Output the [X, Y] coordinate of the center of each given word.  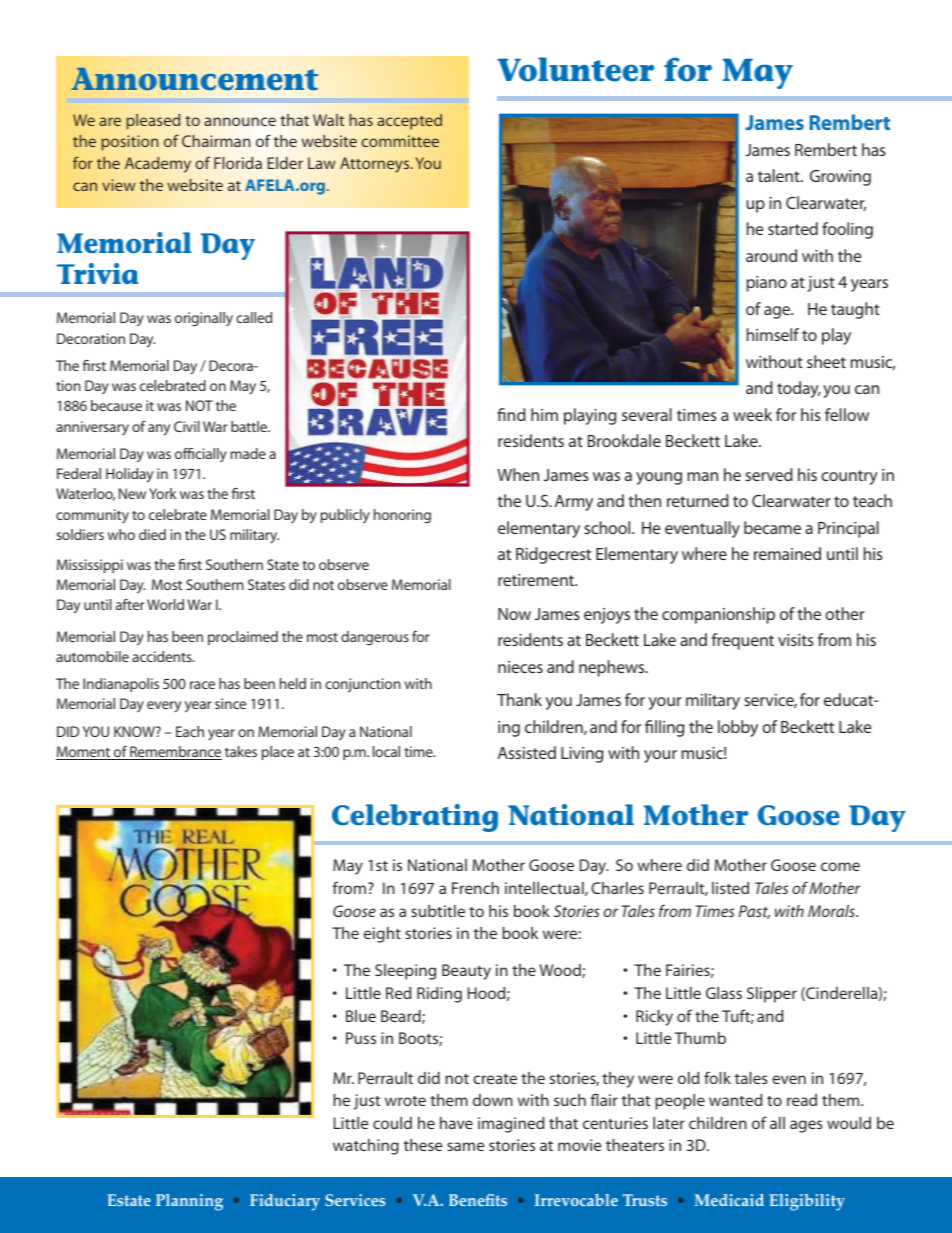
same [465, 1146]
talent [780, 175]
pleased [153, 122]
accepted [409, 122]
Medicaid [729, 1200]
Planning [189, 1202]
